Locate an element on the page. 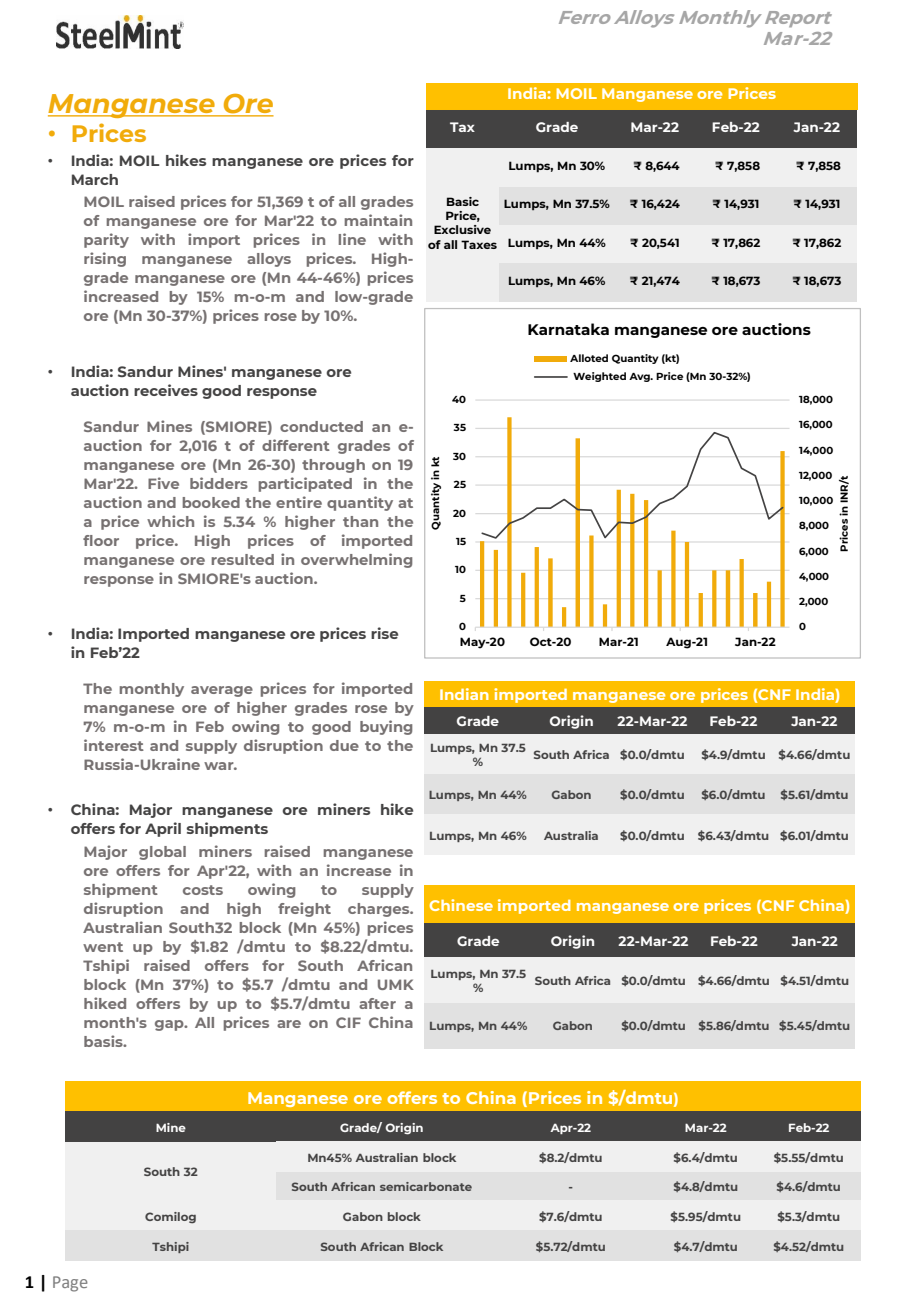 This image has height=1316, width=911. Taxes is located at coordinates (479, 244).
